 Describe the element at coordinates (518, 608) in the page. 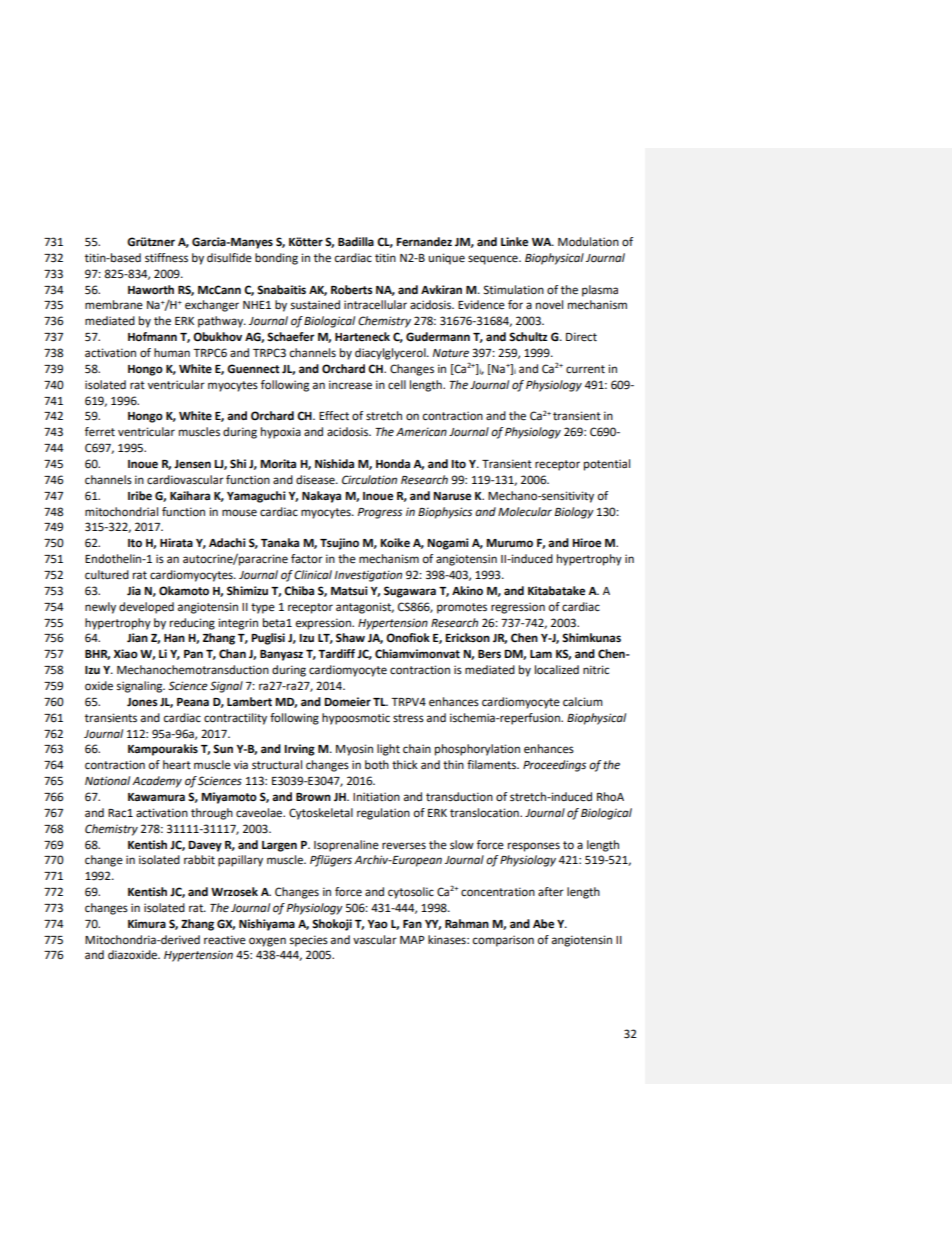

I see `regression` at that location.
